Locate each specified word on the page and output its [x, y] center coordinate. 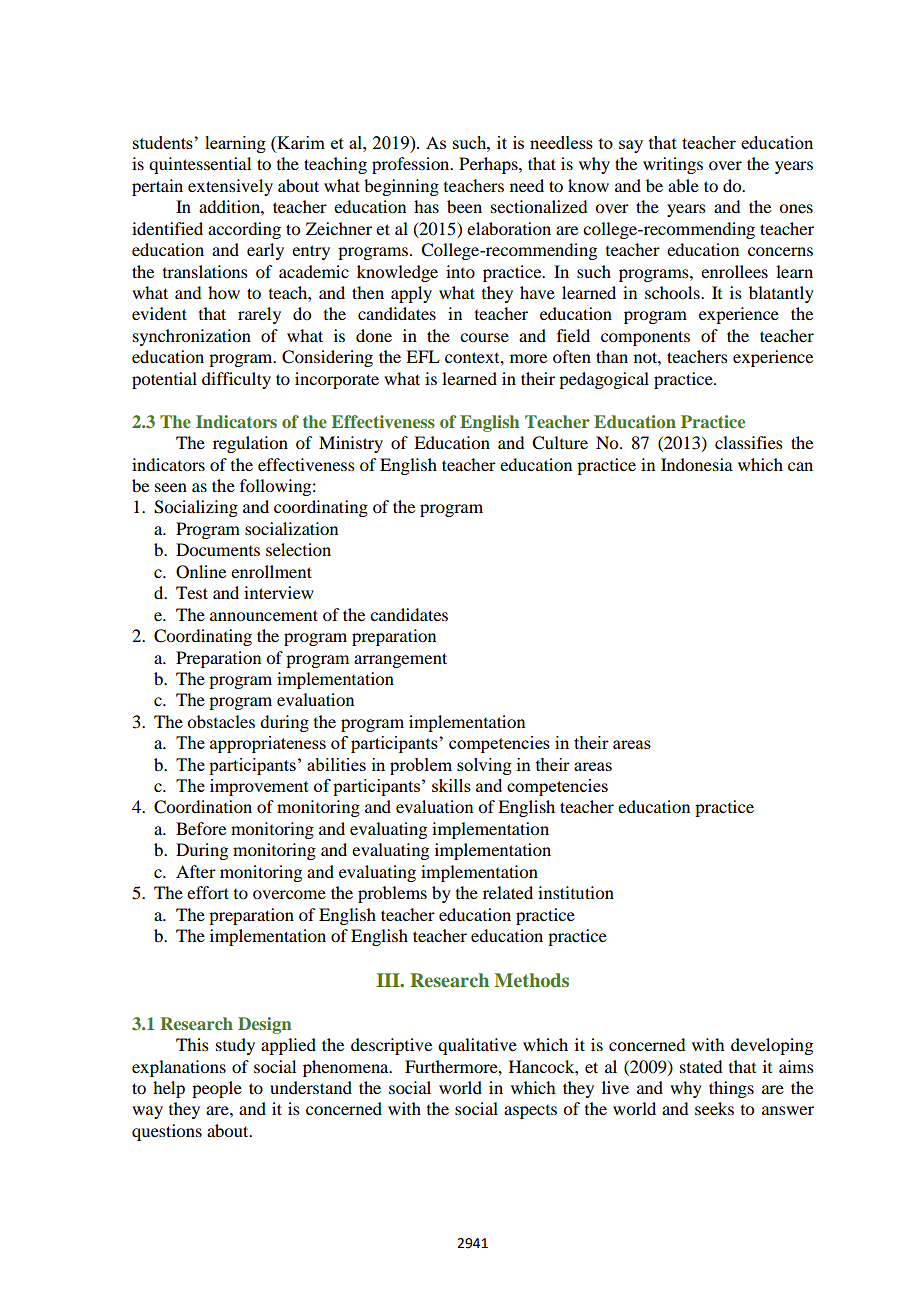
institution [576, 892]
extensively [230, 187]
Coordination [203, 807]
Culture [560, 443]
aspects [530, 1112]
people [217, 1089]
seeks [714, 1108]
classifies [749, 442]
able [683, 185]
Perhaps [489, 165]
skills [451, 785]
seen [171, 487]
